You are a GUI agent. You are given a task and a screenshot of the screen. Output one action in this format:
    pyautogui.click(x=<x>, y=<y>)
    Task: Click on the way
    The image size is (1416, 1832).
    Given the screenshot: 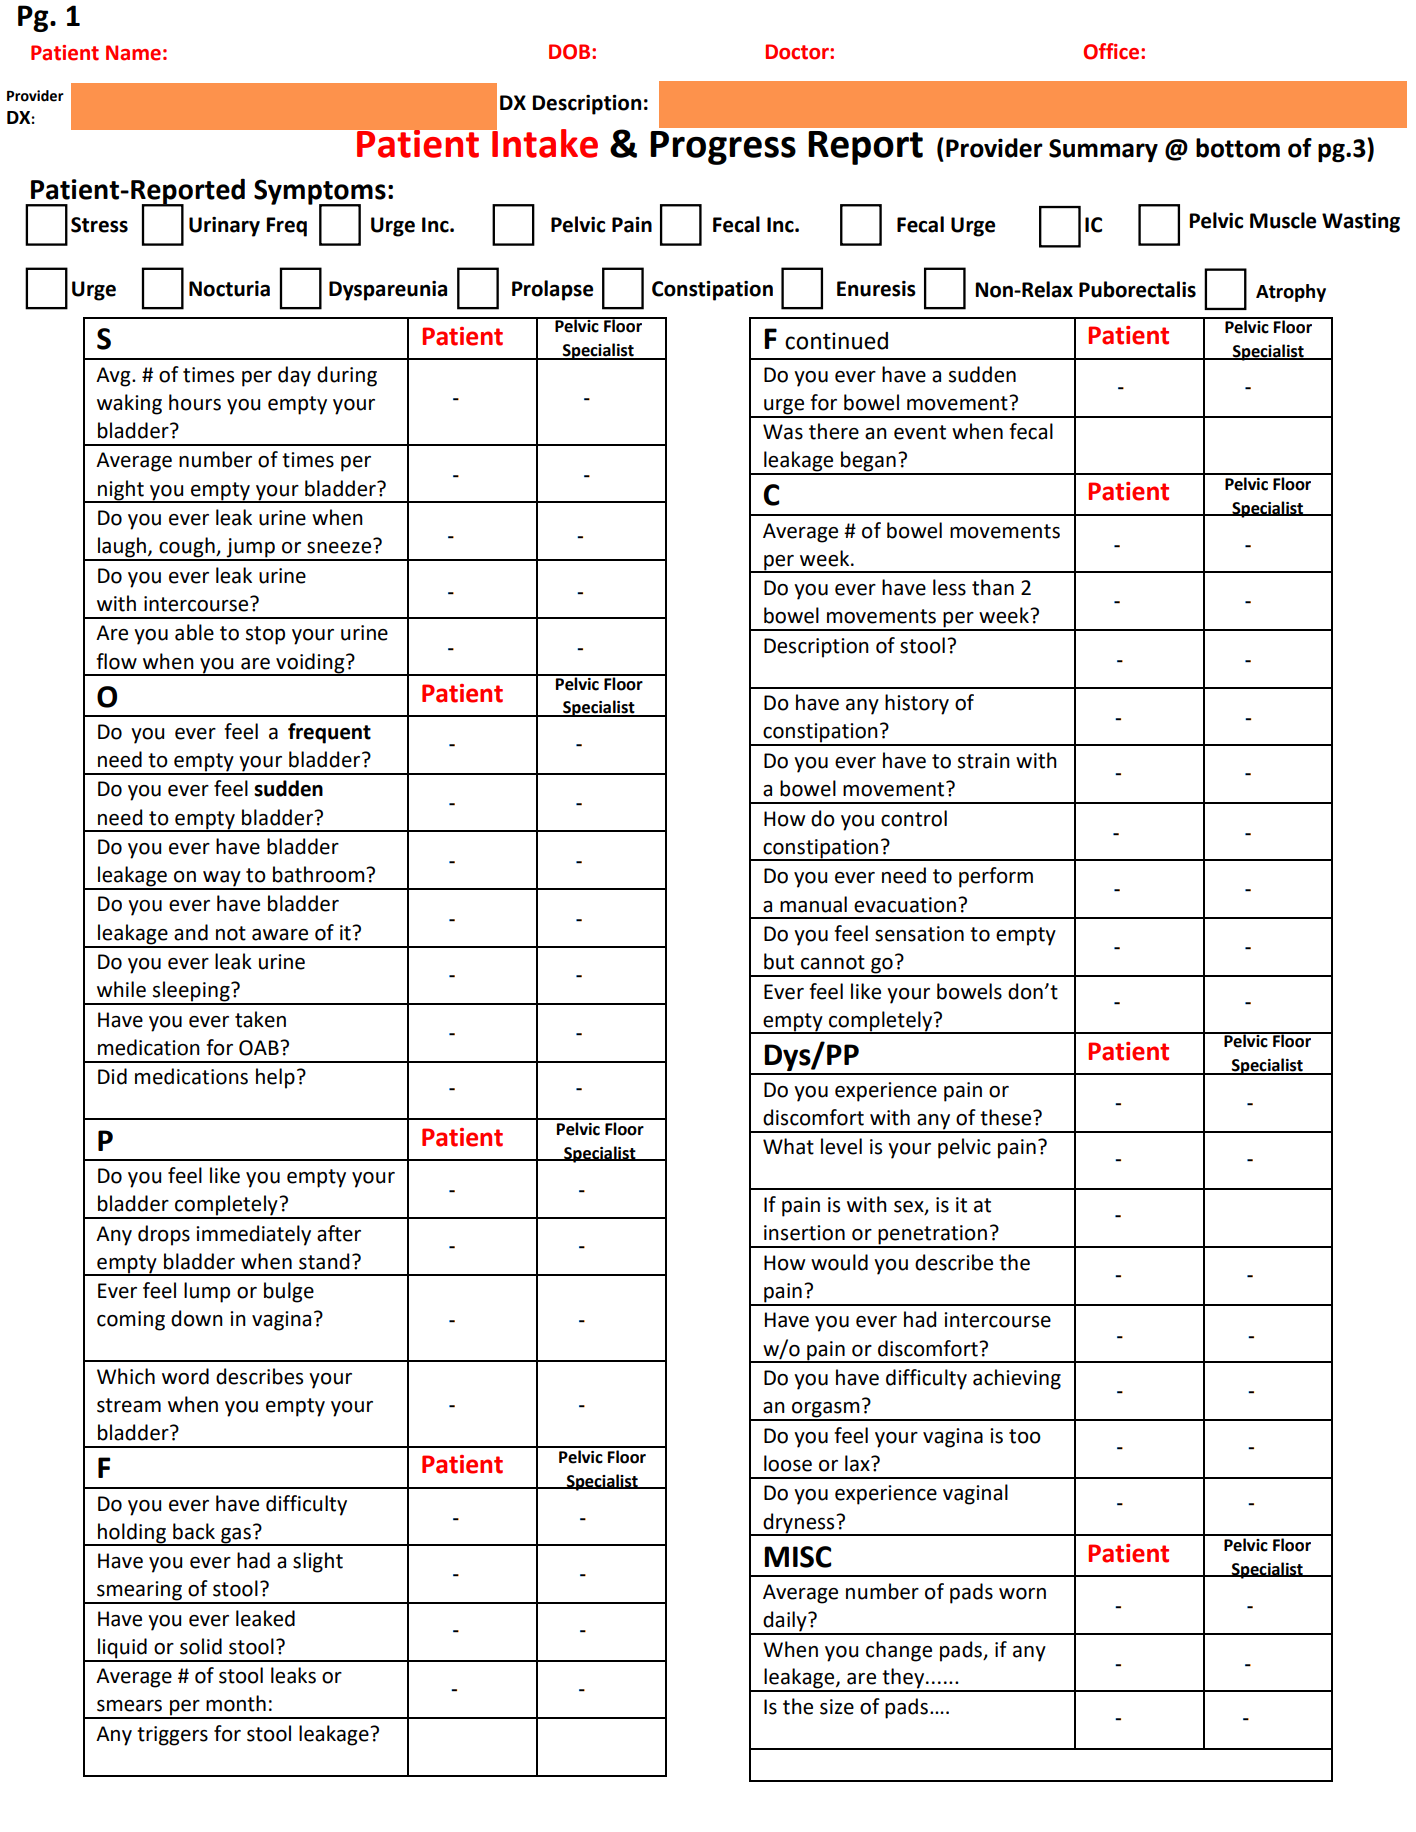 What is the action you would take?
    pyautogui.click(x=222, y=880)
